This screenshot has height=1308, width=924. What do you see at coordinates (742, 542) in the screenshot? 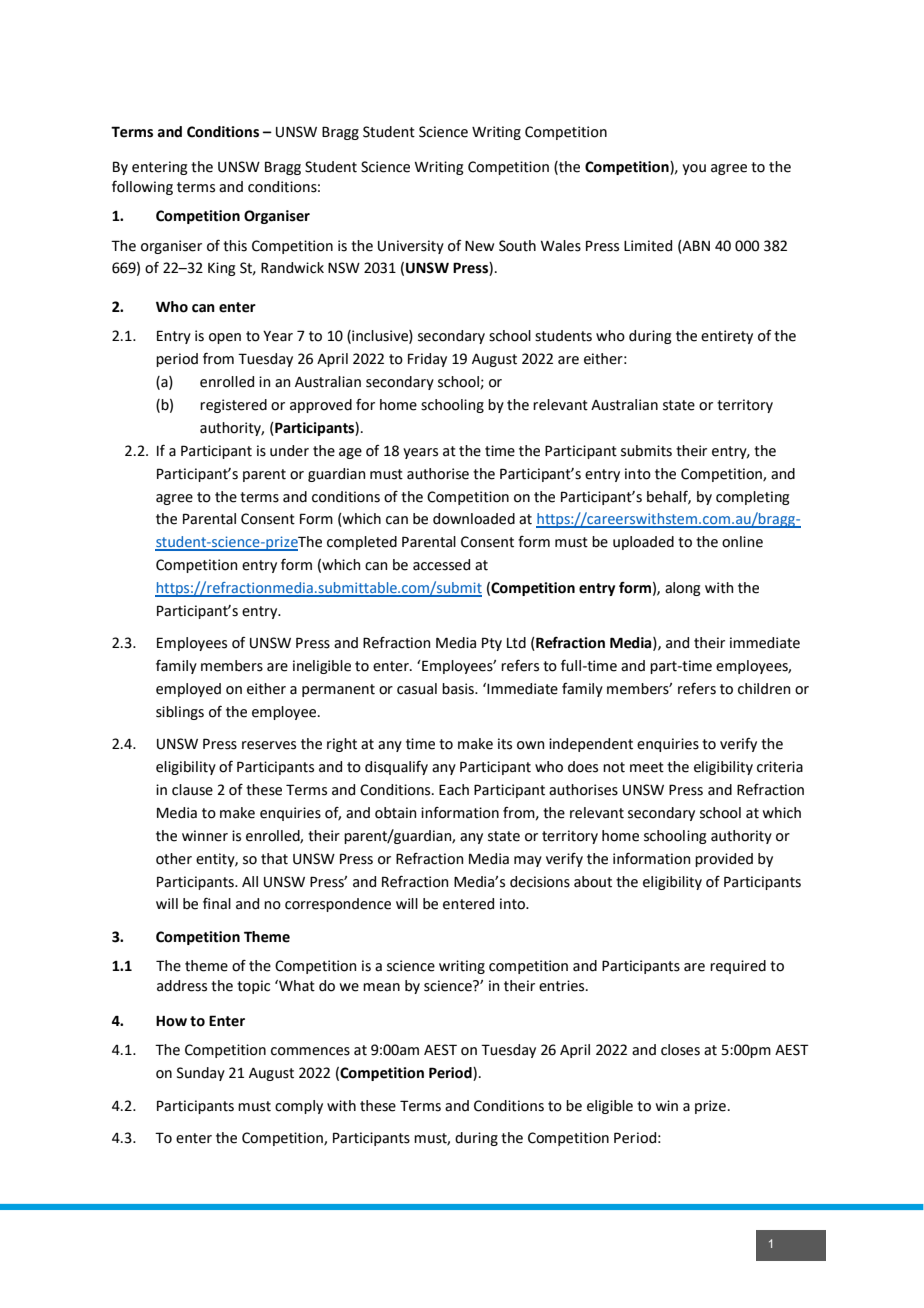
I see `online` at bounding box center [742, 542].
